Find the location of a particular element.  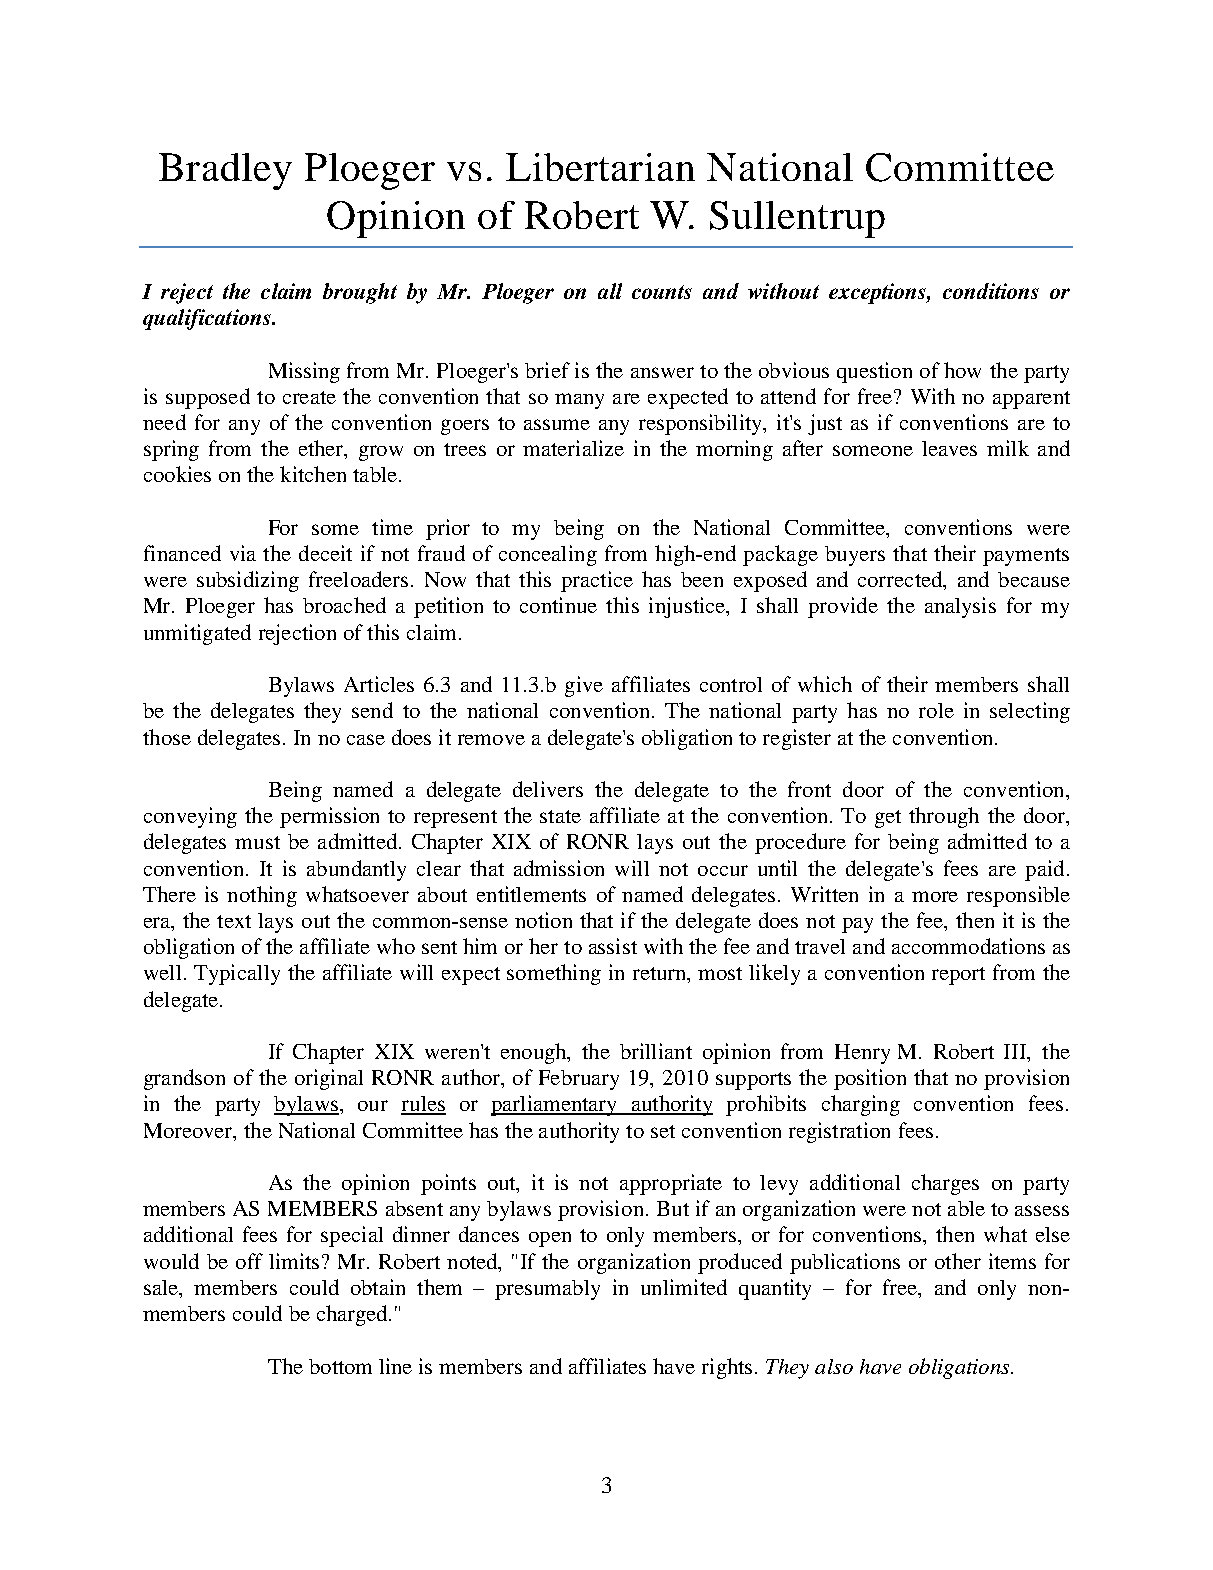

delivers is located at coordinates (548, 789).
